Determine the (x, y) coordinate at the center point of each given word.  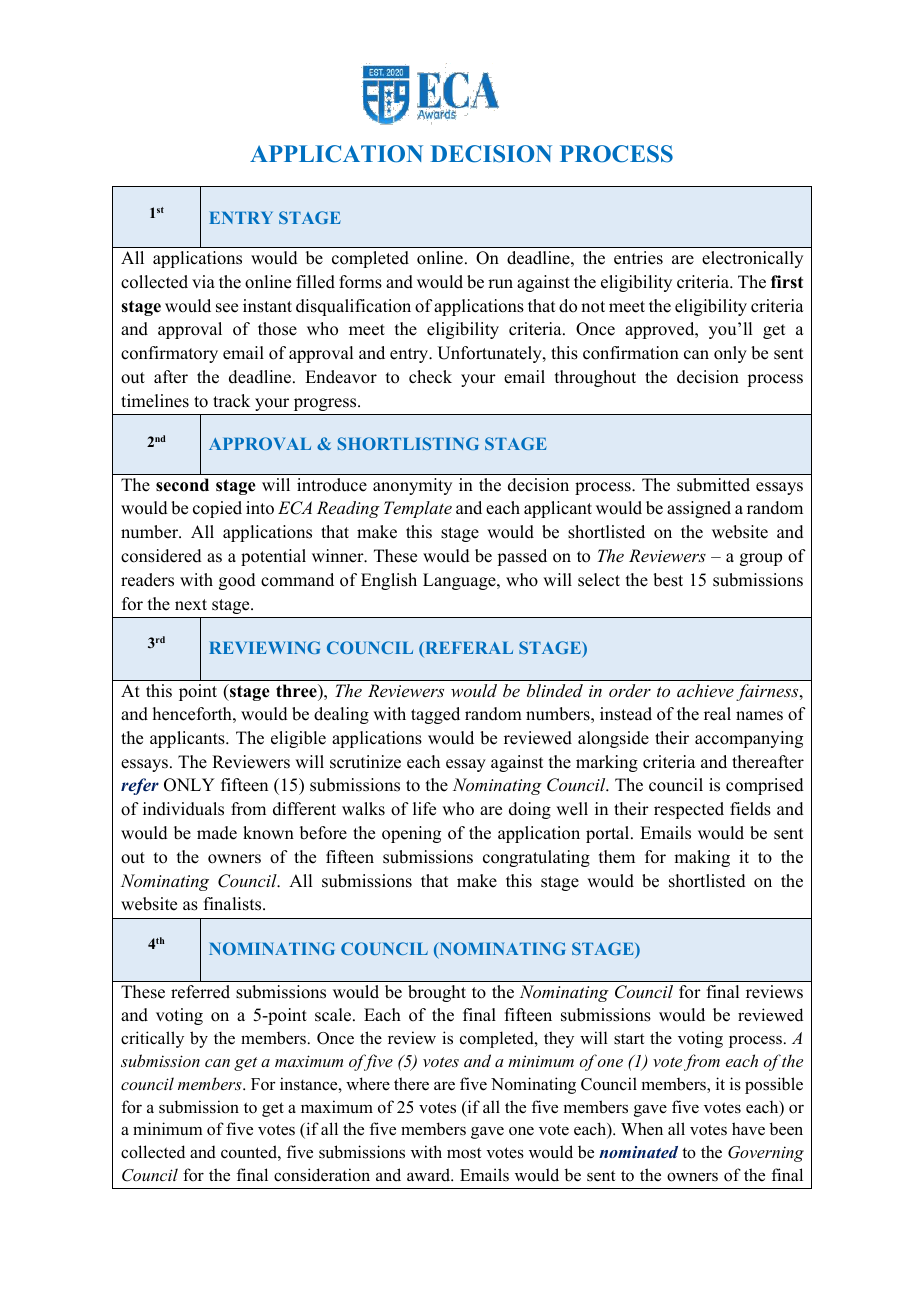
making (702, 858)
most (464, 1153)
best (668, 580)
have (748, 1129)
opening (411, 834)
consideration (322, 1175)
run (500, 284)
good (237, 581)
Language (460, 581)
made (217, 833)
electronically (752, 259)
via (203, 281)
